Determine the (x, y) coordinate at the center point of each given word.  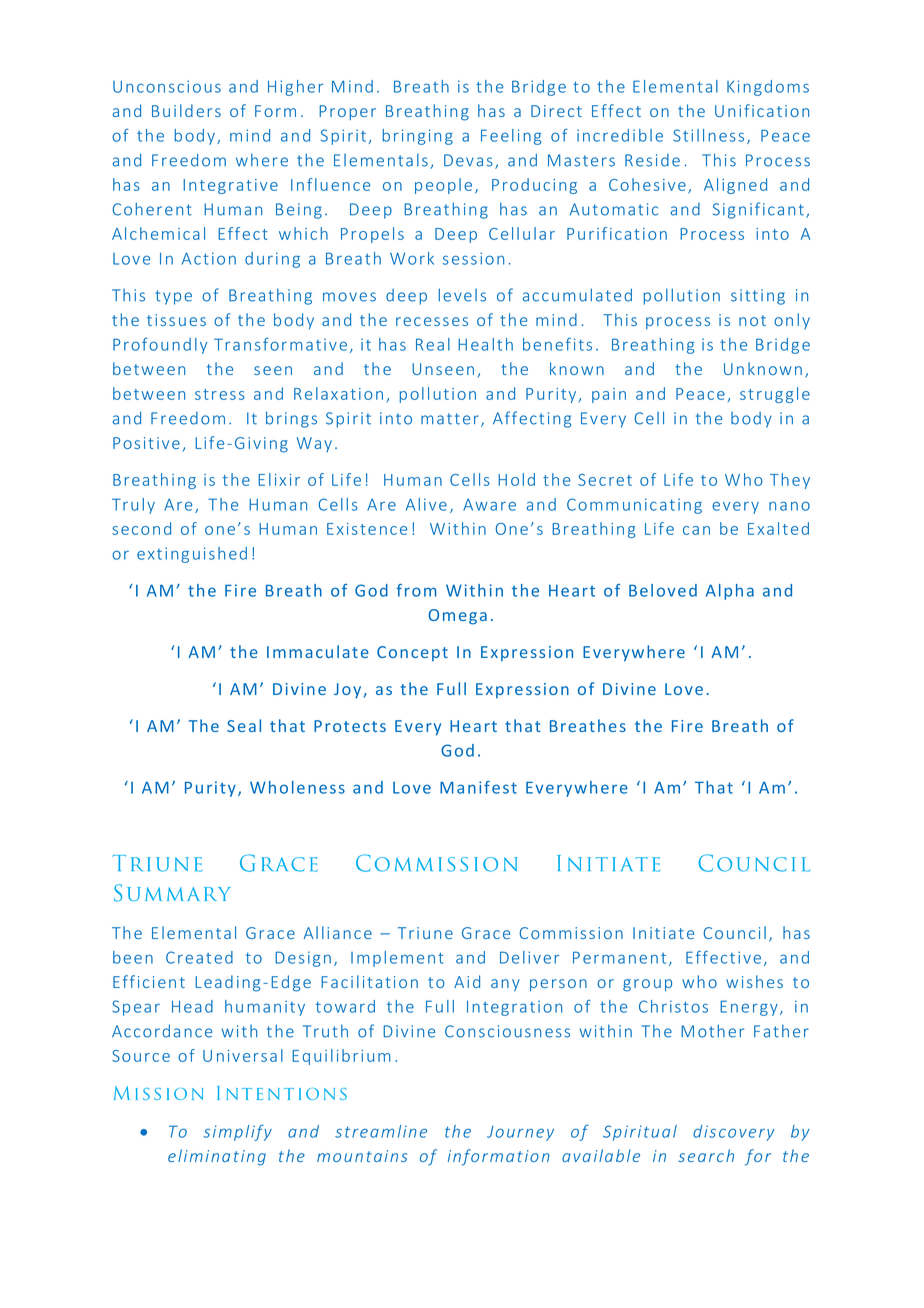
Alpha (730, 592)
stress (220, 394)
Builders (186, 110)
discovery (733, 1133)
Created (199, 957)
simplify (237, 1133)
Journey (520, 1133)
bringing (418, 137)
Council (735, 932)
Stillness (708, 135)
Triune (425, 933)
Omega (457, 617)
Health (485, 344)
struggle (775, 395)
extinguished (192, 555)
